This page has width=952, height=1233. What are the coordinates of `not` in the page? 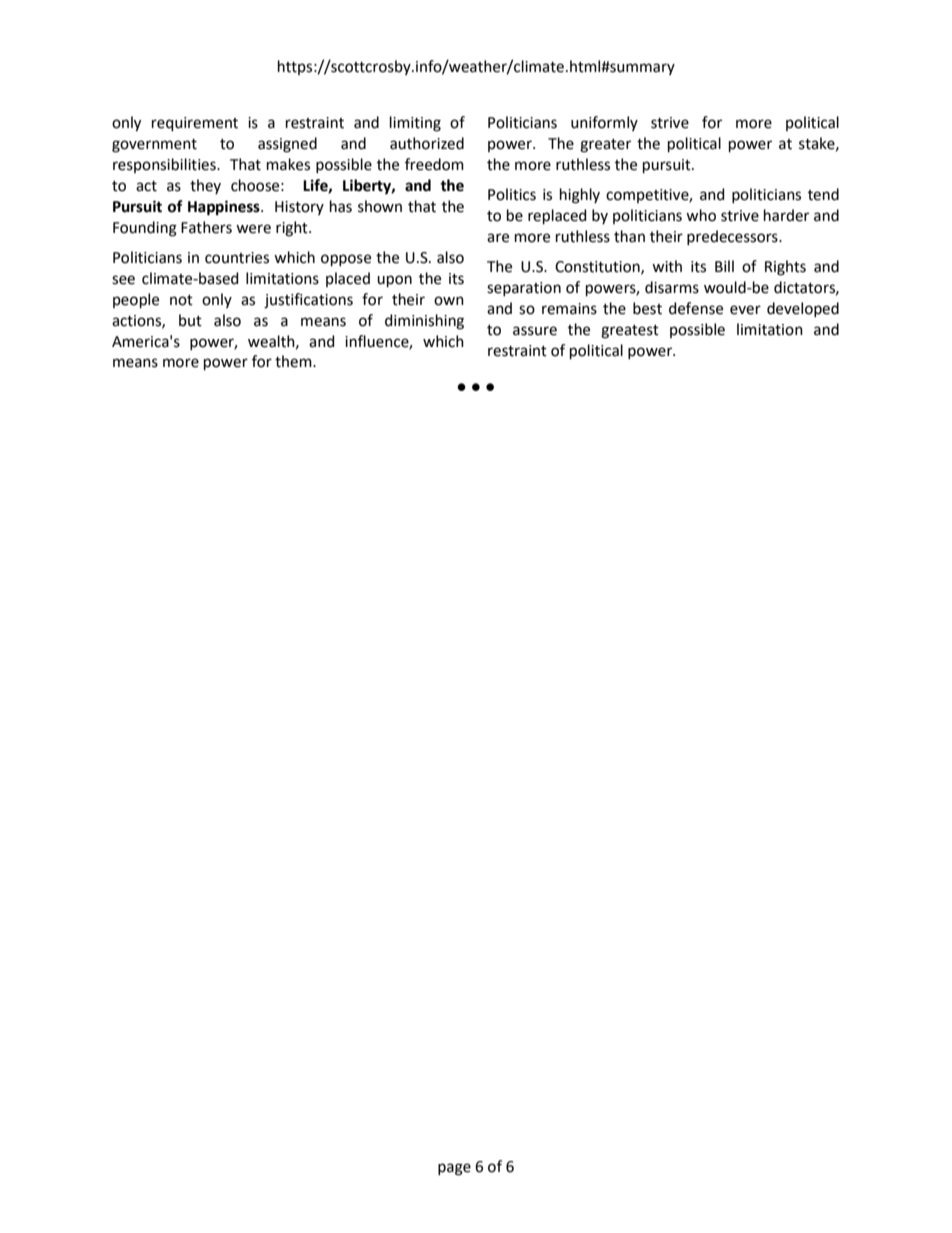 It's located at (181, 300).
